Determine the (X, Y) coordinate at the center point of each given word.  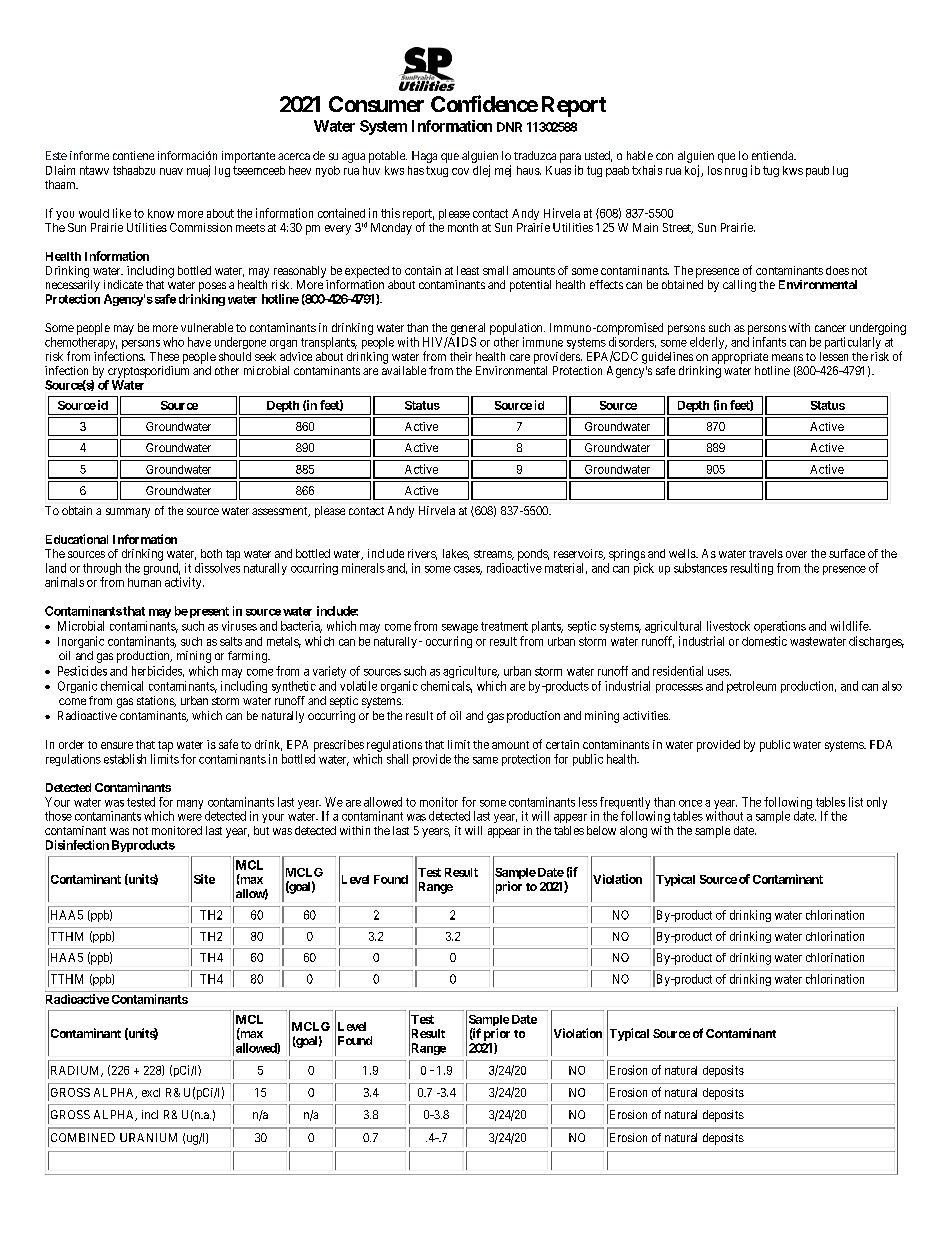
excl (151, 1092)
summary (128, 513)
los (715, 170)
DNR (509, 127)
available (404, 370)
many (190, 804)
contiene (133, 155)
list (856, 802)
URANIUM (148, 1137)
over (796, 554)
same (485, 760)
